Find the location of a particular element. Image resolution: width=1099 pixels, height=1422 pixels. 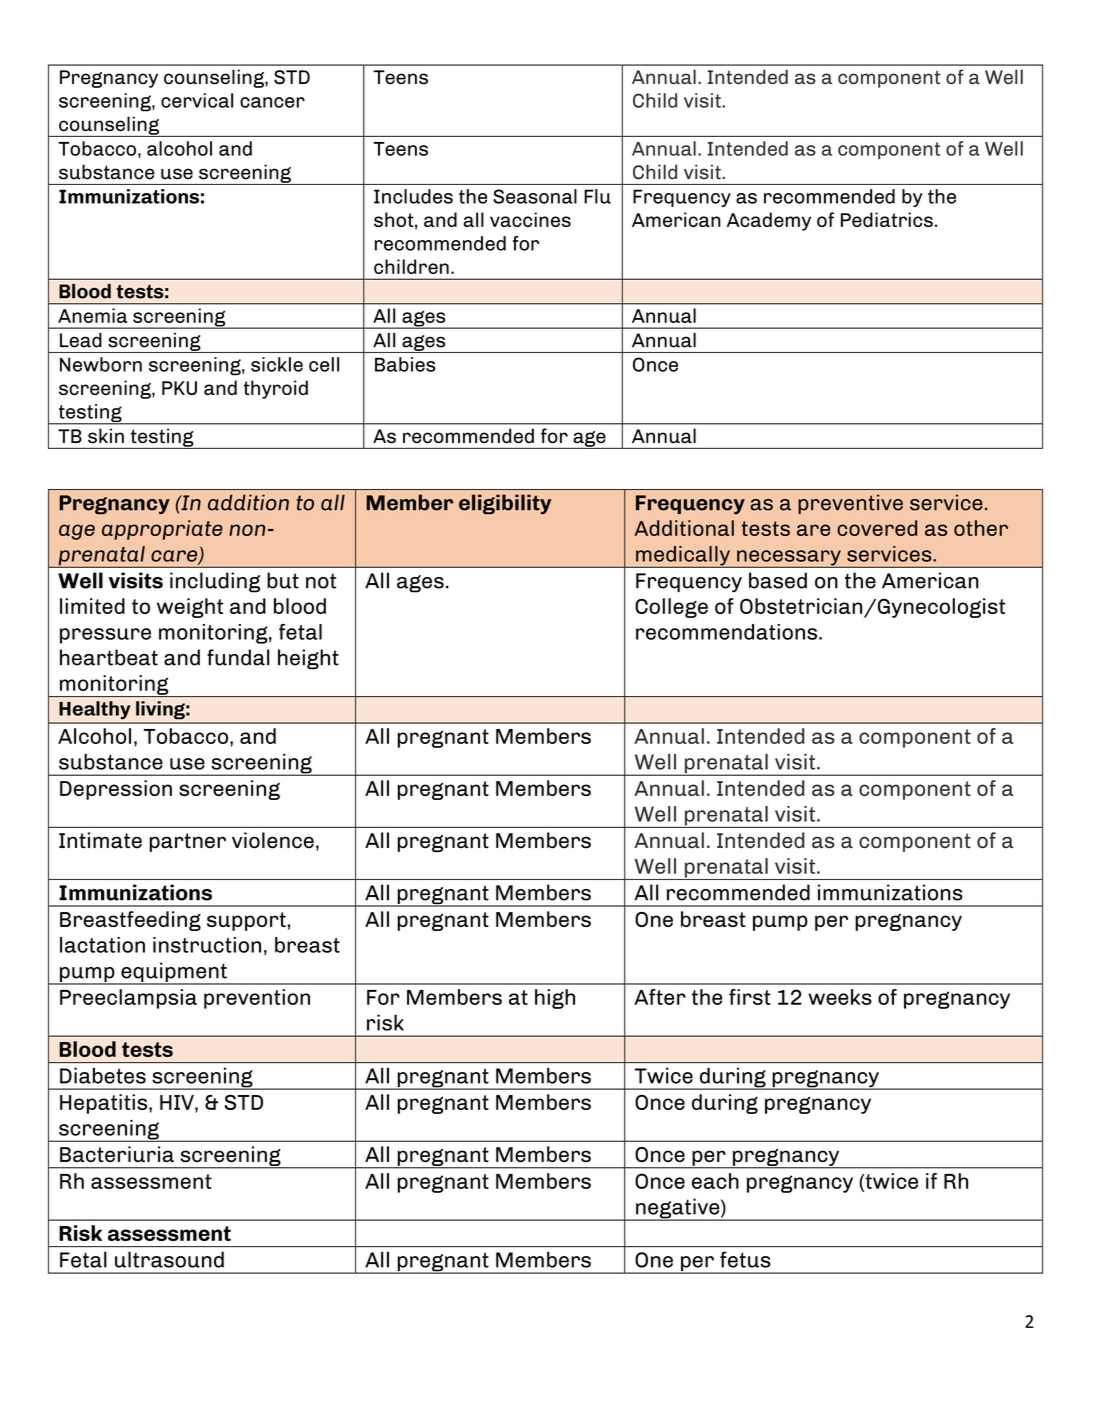

partner is located at coordinates (188, 842).
